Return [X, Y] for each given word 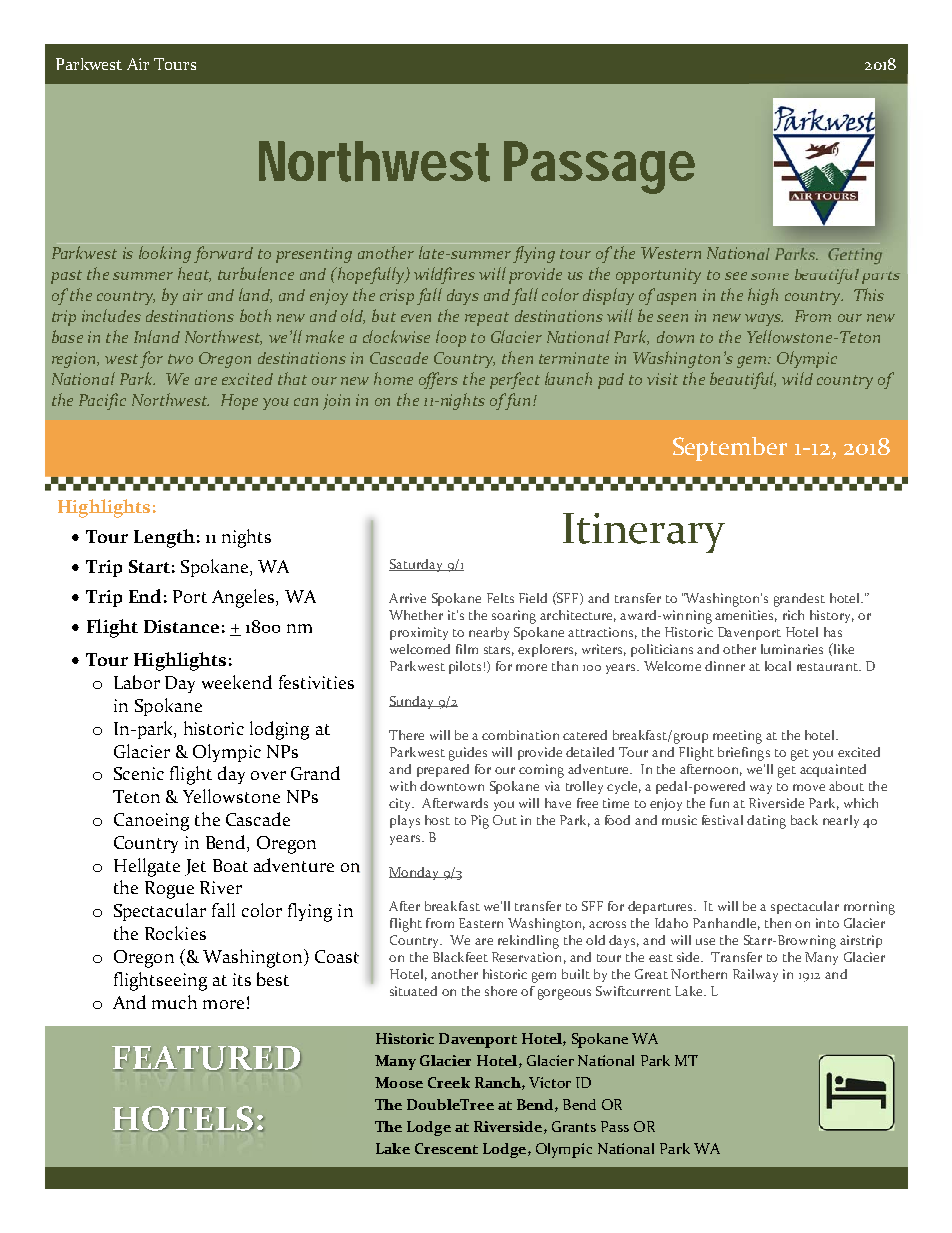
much [174, 1002]
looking [165, 254]
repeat [487, 319]
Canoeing [151, 822]
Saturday [417, 565]
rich [793, 615]
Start [149, 566]
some [770, 276]
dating [766, 822]
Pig [480, 822]
